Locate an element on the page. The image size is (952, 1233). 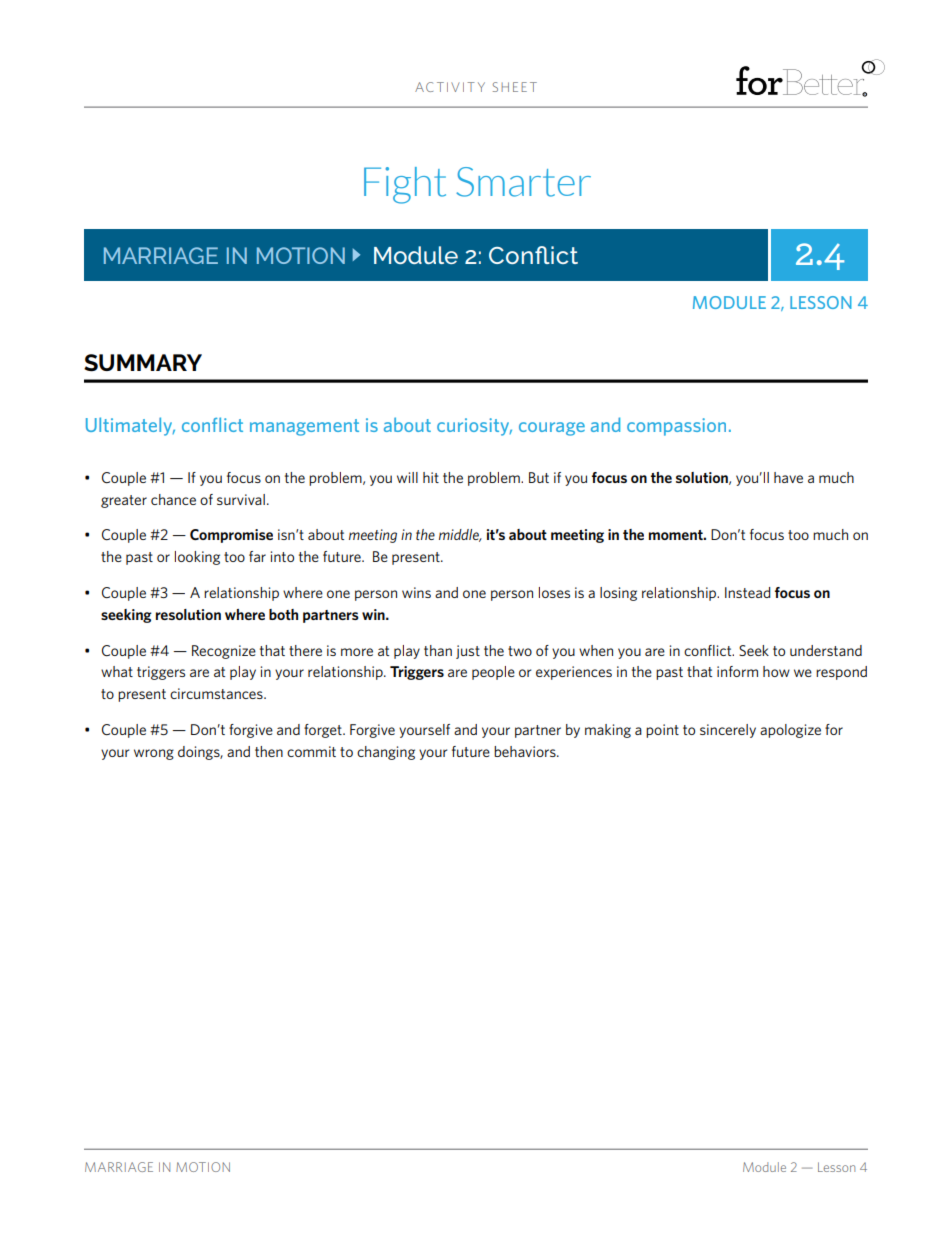
compassion is located at coordinates (676, 427).
